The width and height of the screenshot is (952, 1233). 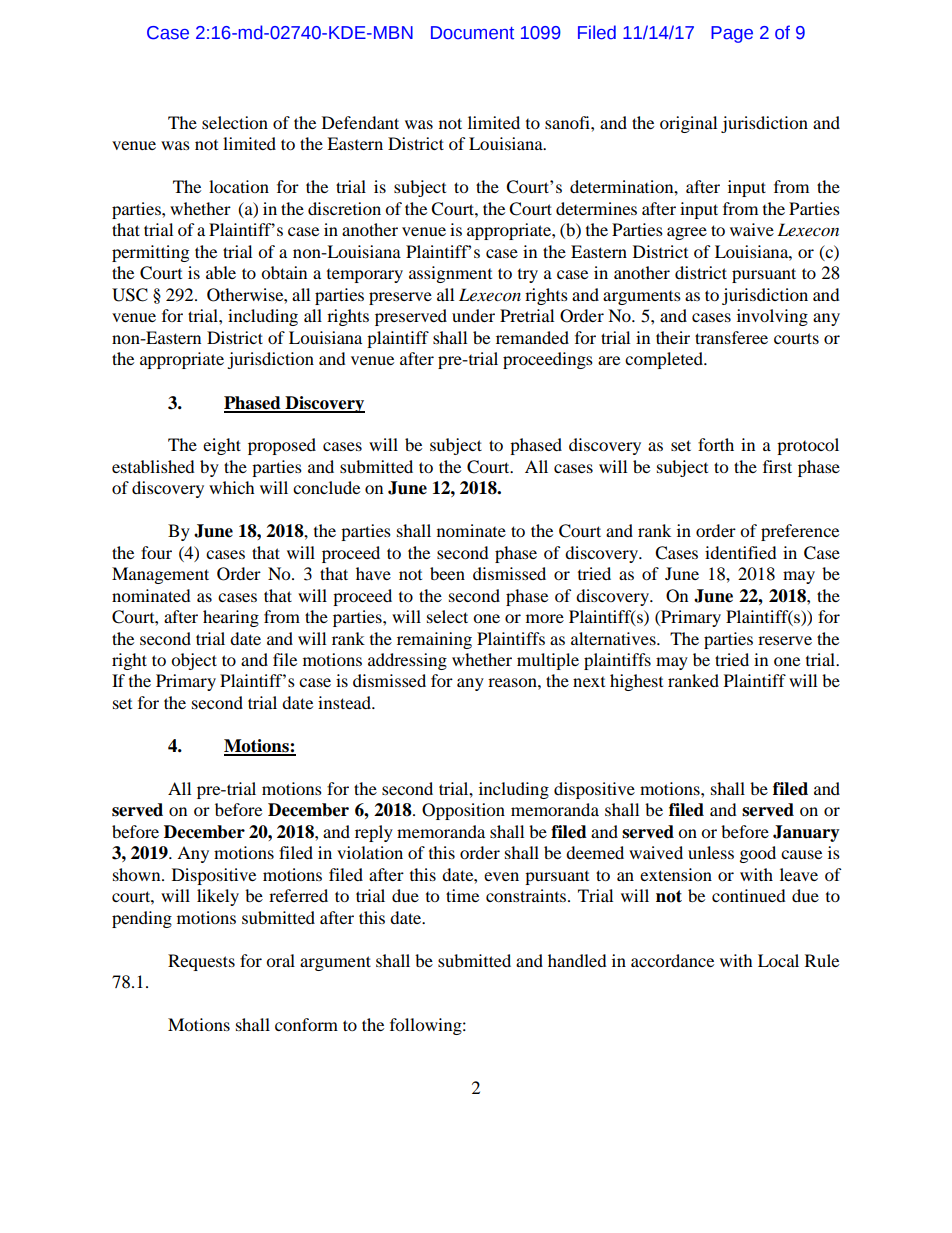 I want to click on remaining, so click(x=434, y=640).
